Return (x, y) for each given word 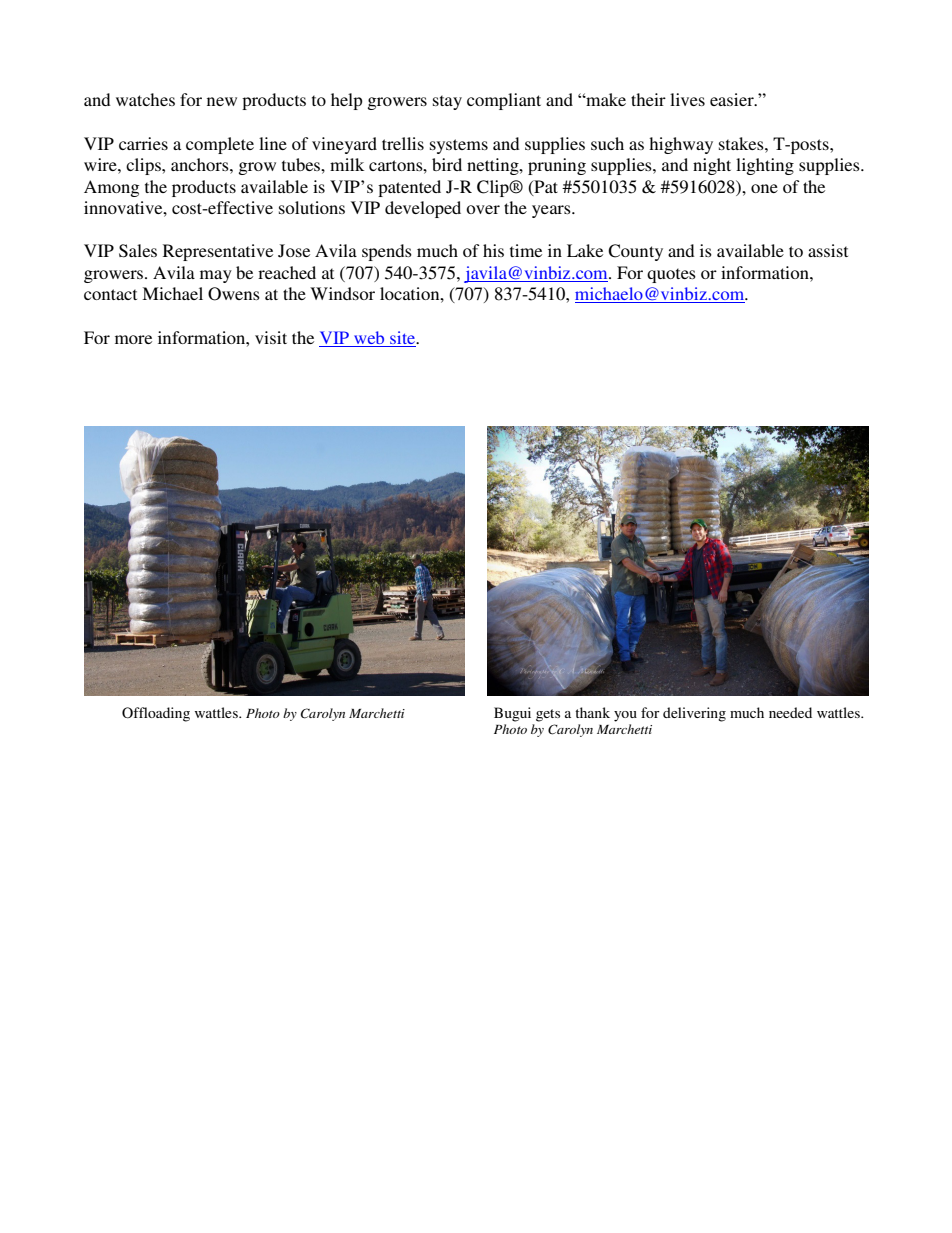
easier (733, 99)
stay (447, 102)
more (133, 339)
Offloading (156, 714)
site (404, 337)
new (222, 101)
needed (790, 712)
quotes (671, 275)
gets (548, 715)
